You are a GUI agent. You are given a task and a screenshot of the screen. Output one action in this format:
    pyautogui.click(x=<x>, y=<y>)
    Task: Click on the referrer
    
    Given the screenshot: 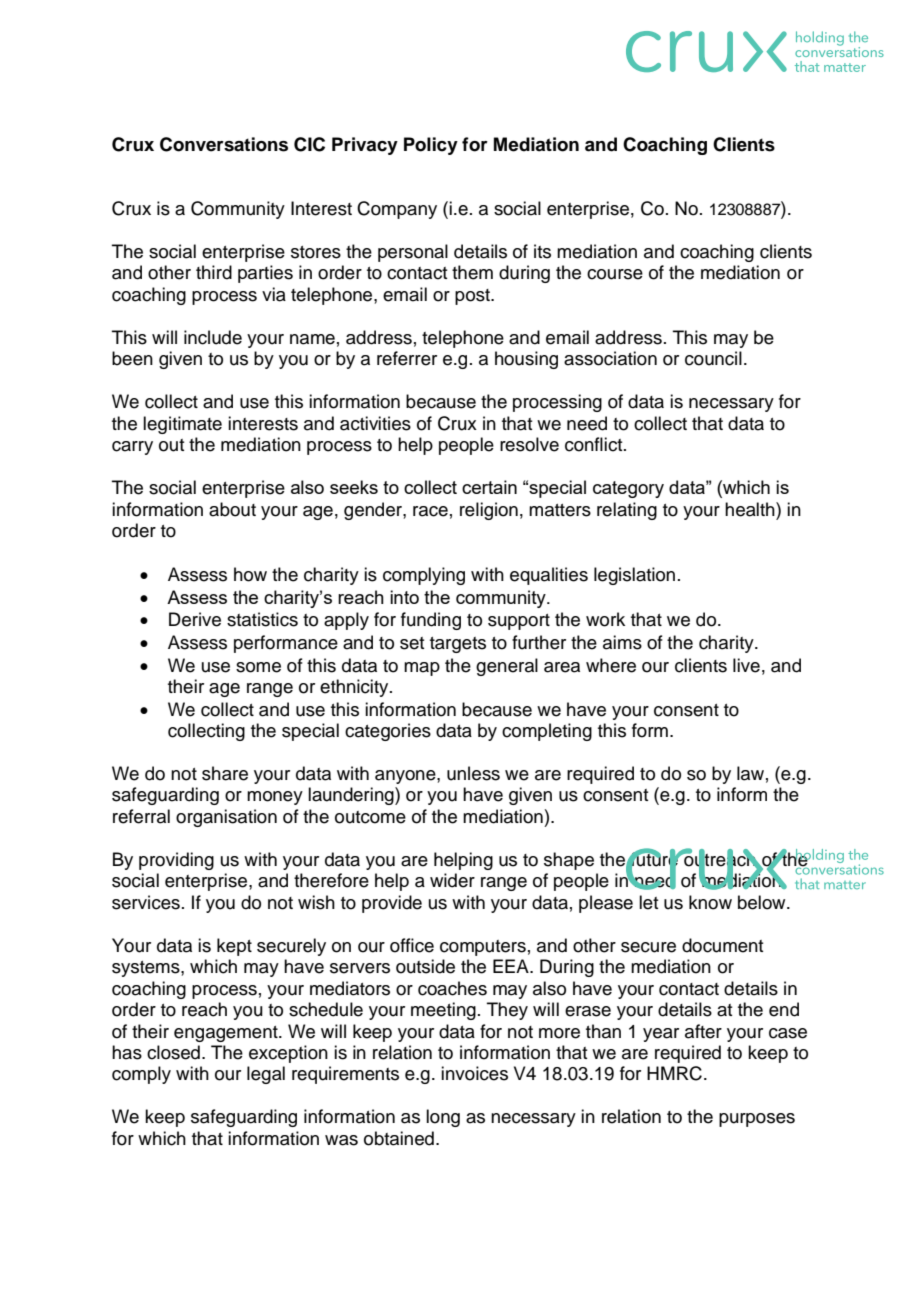 What is the action you would take?
    pyautogui.click(x=407, y=358)
